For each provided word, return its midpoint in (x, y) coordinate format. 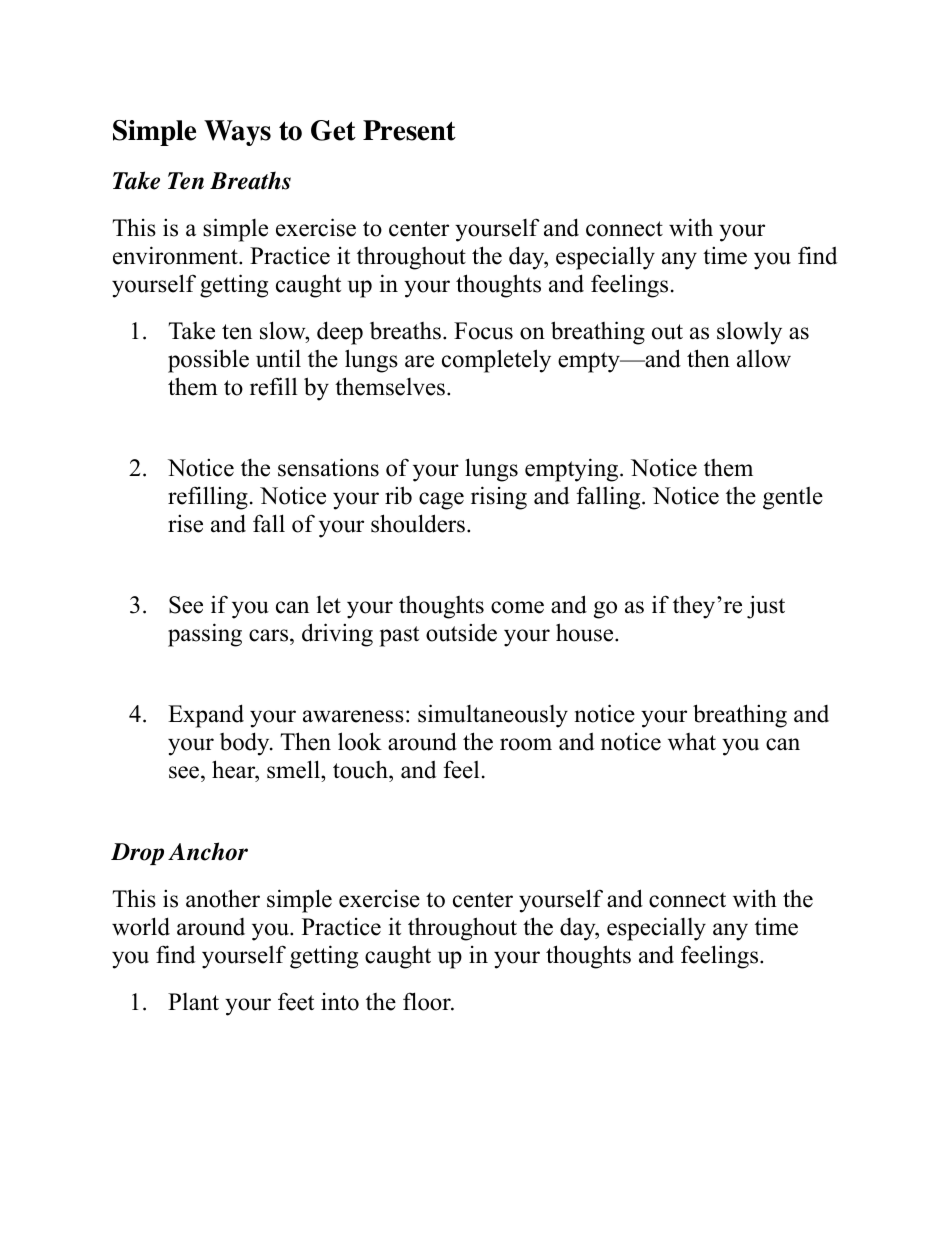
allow (764, 359)
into (340, 1002)
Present (409, 130)
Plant (193, 1002)
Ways (237, 133)
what (692, 742)
